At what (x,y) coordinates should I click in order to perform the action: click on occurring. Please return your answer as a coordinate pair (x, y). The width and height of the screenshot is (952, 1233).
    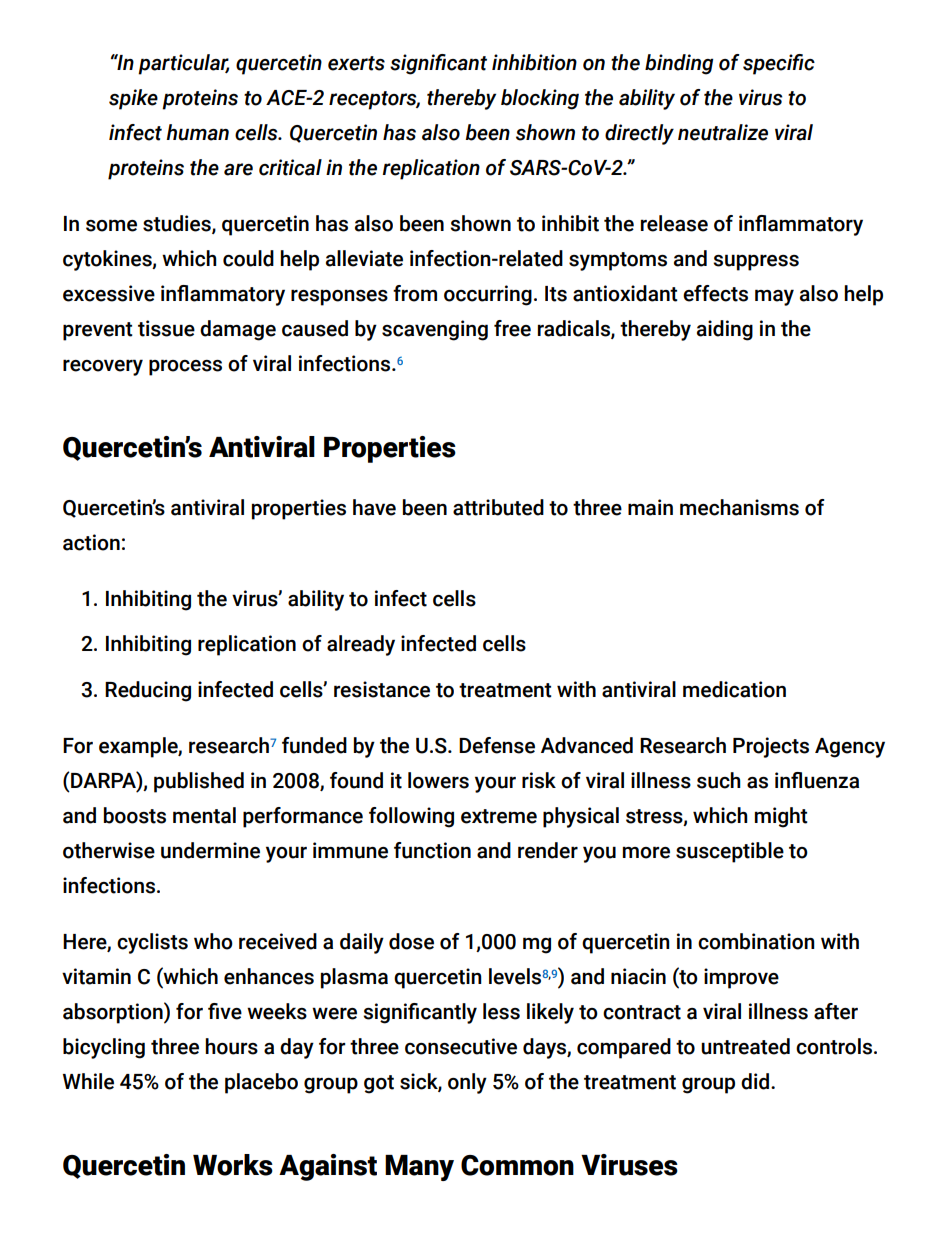
    Looking at the image, I should click on (488, 295).
